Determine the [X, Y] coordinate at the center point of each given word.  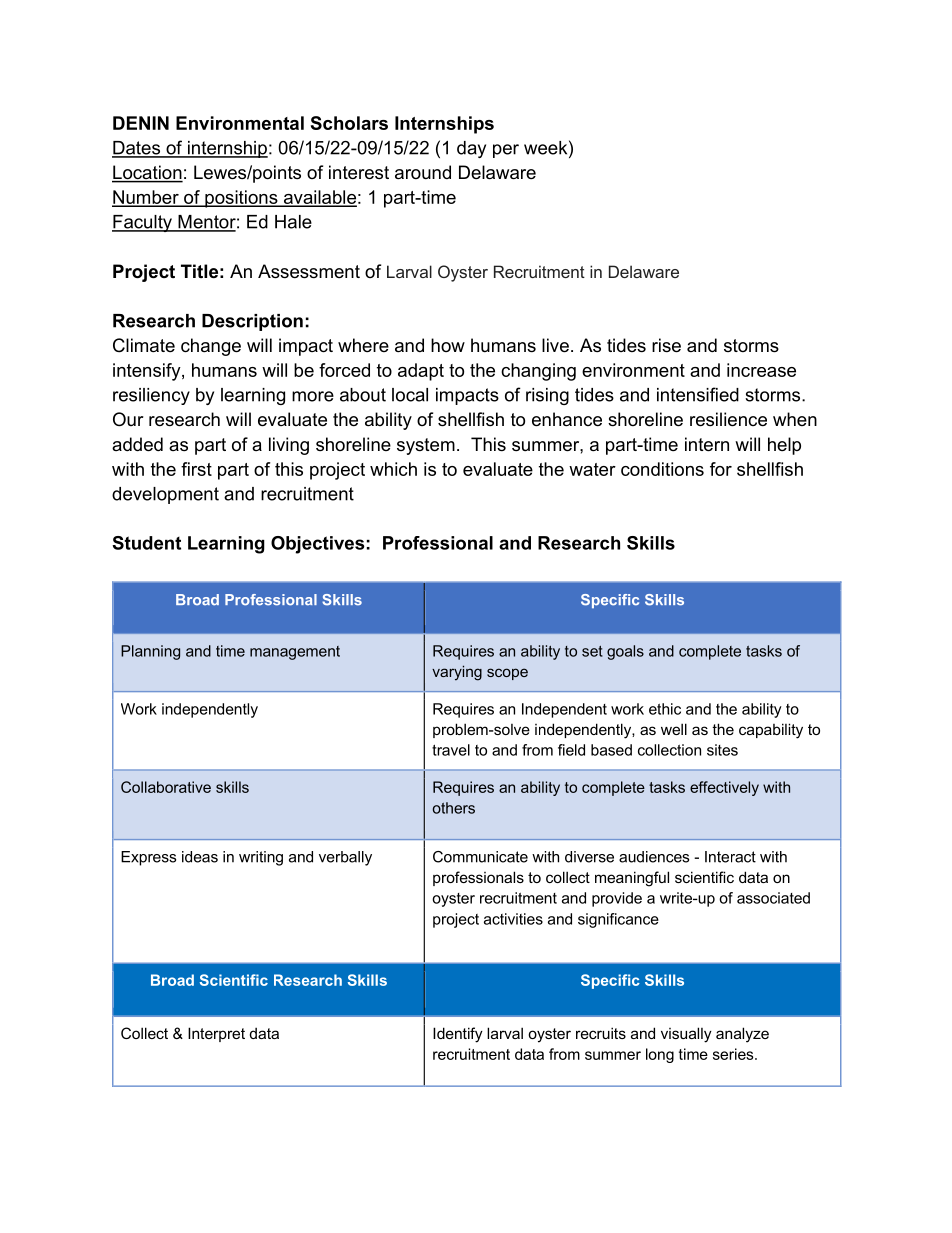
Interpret [216, 1034]
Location [147, 173]
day [471, 149]
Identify [458, 1035]
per [506, 151]
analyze [742, 1035]
